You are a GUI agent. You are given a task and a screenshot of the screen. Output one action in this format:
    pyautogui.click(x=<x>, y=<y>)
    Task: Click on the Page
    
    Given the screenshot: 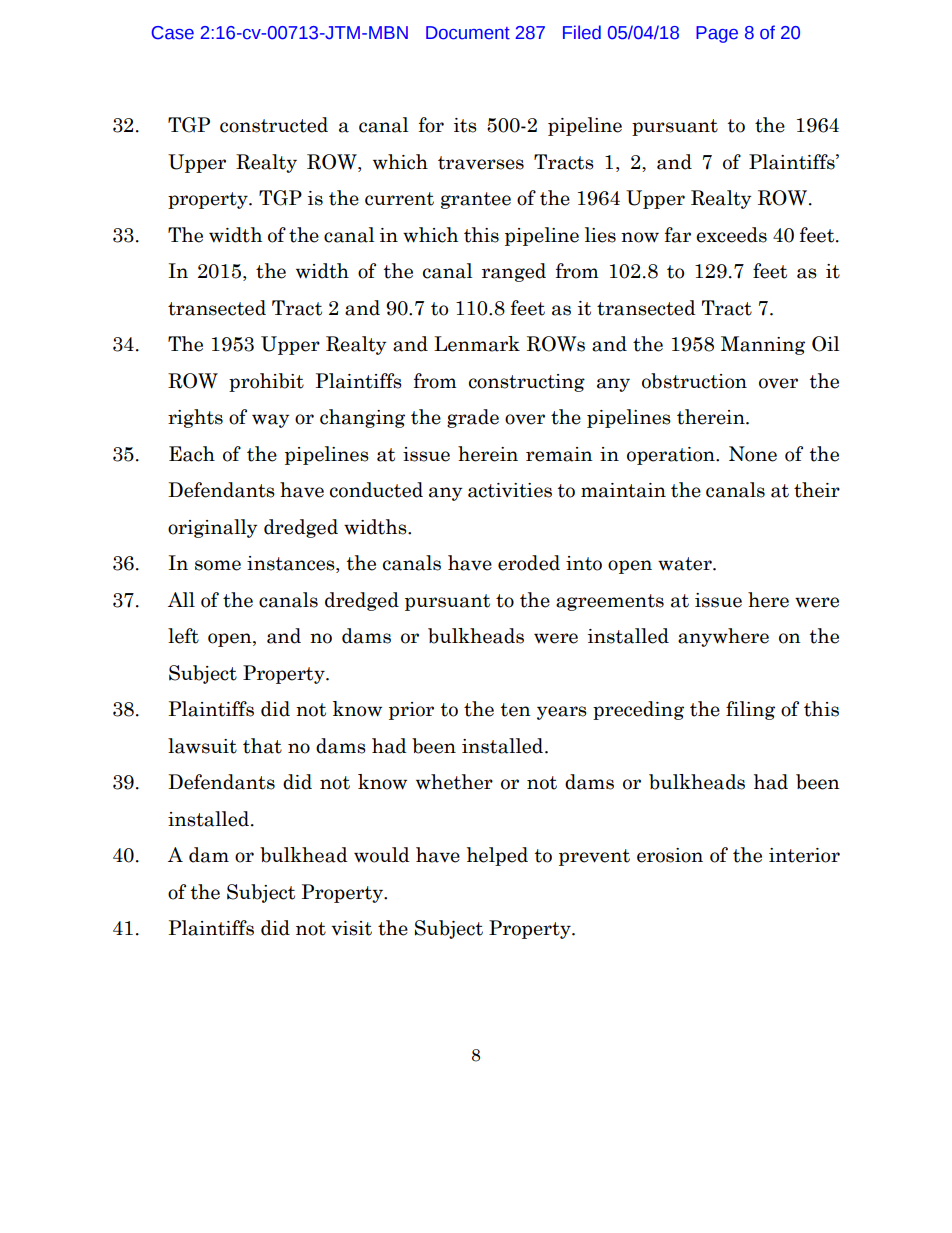 What is the action you would take?
    pyautogui.click(x=717, y=34)
